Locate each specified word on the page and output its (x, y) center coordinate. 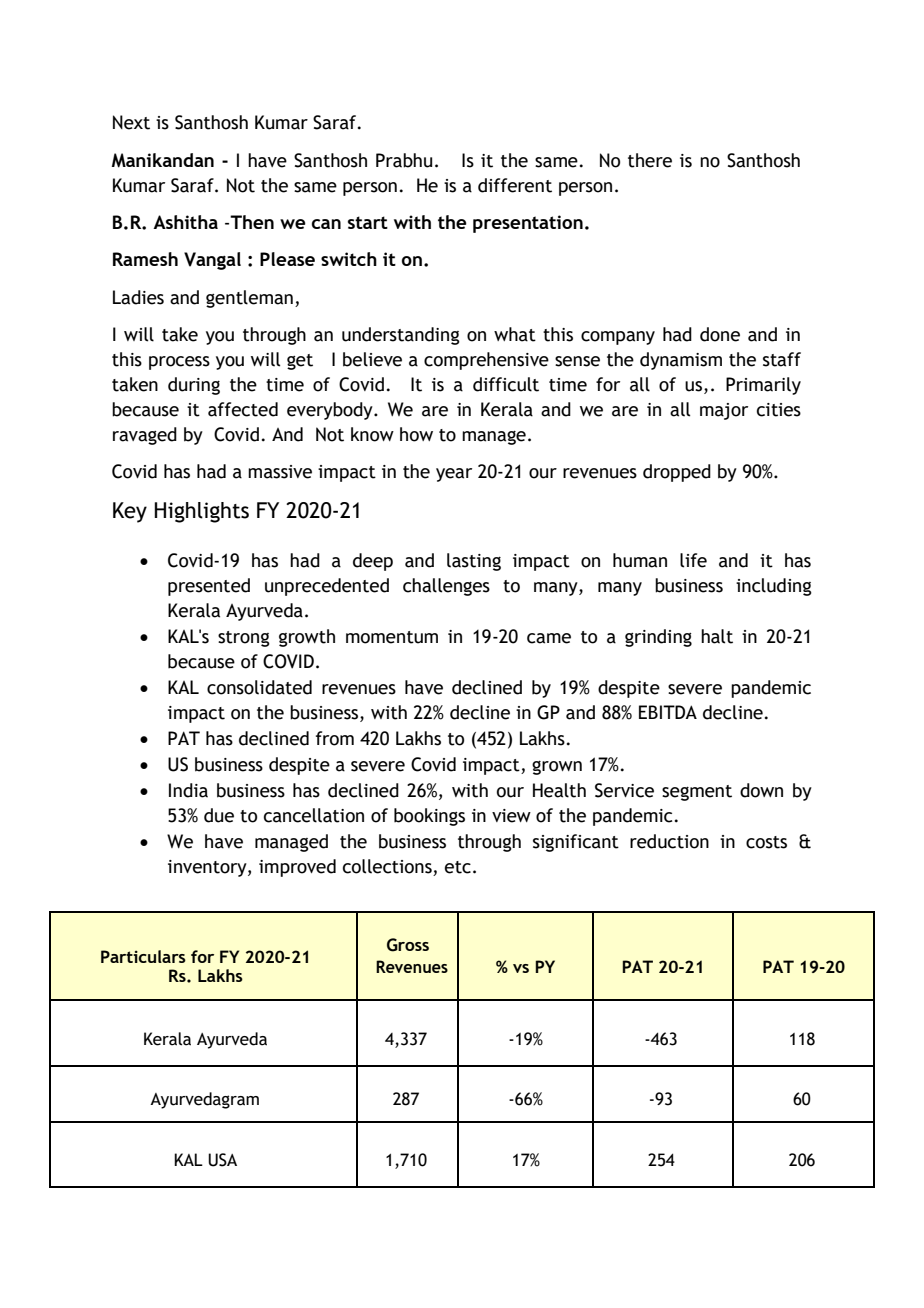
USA (222, 1160)
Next (131, 122)
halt (717, 636)
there (650, 160)
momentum (392, 637)
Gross (408, 945)
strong (244, 639)
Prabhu (404, 160)
